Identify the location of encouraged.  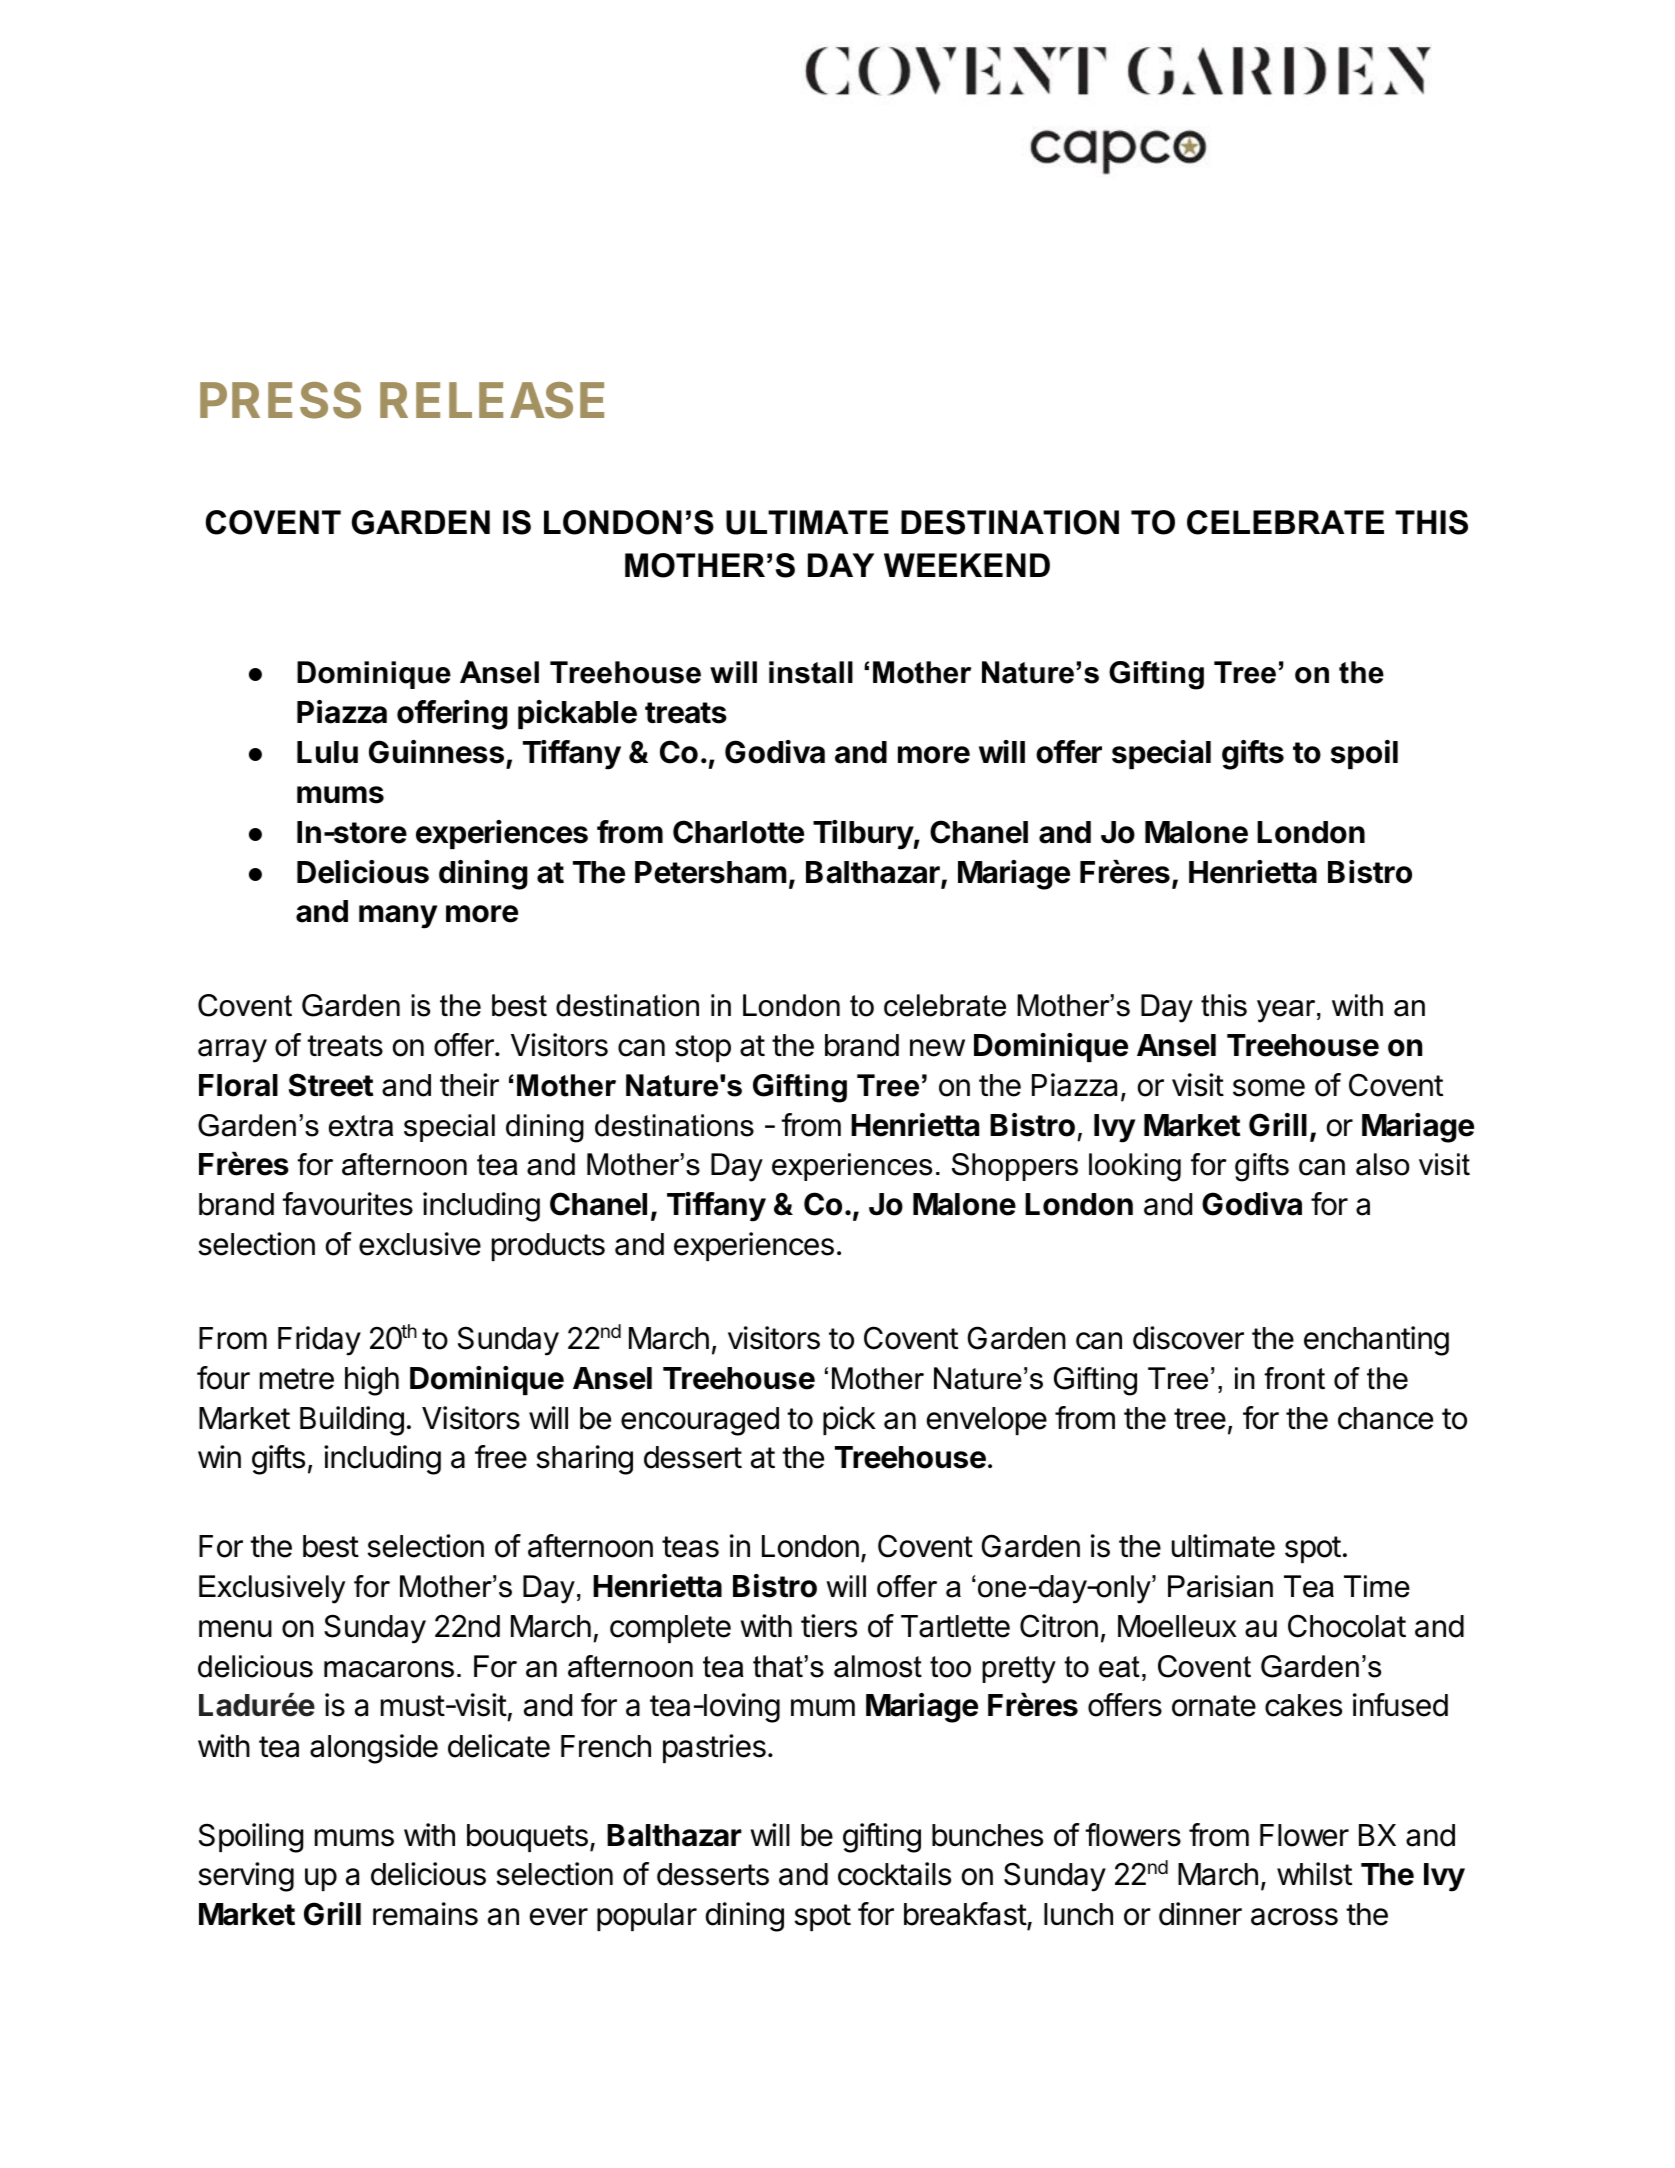
(700, 1421).
